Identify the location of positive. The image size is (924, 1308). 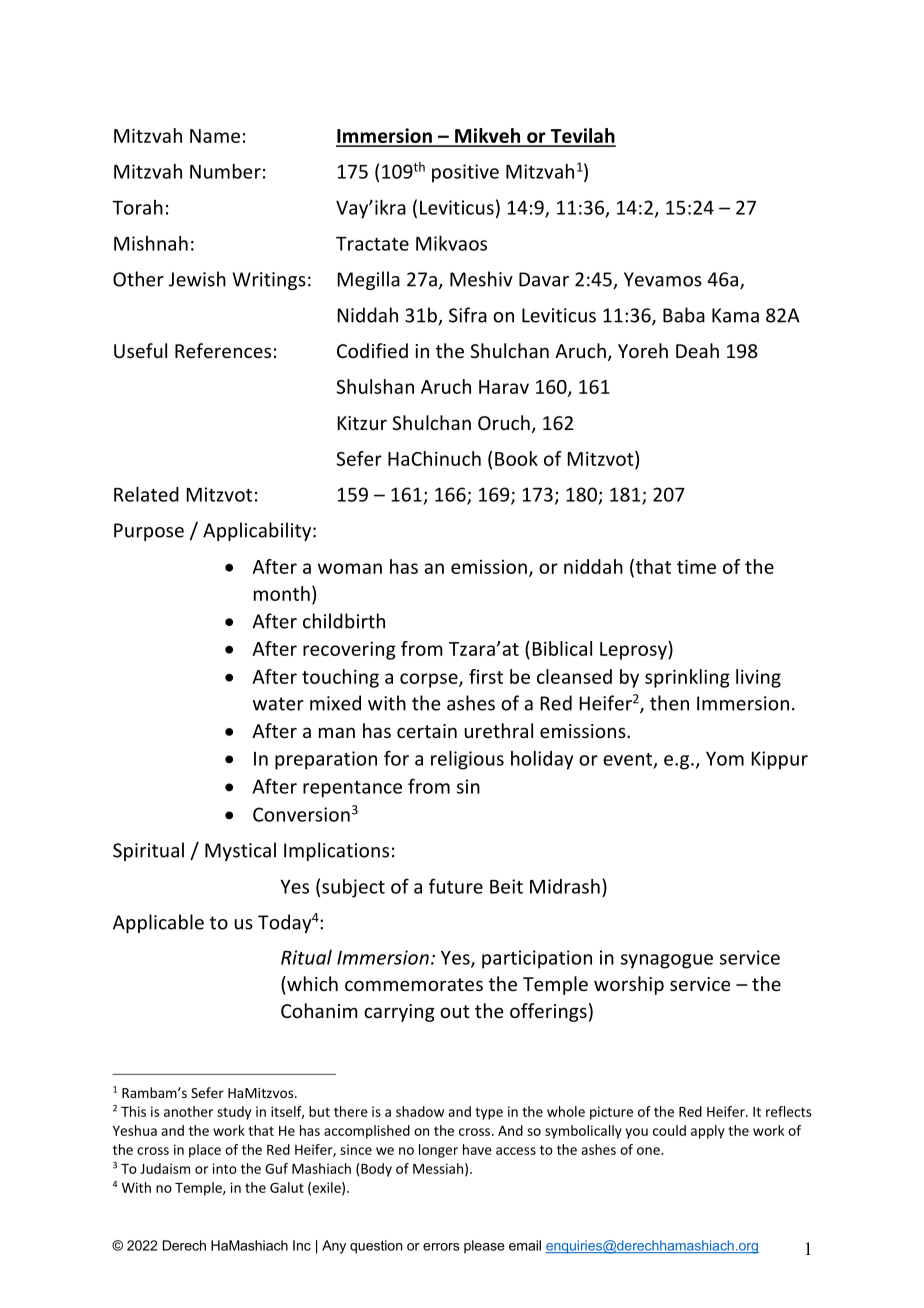
(465, 173).
